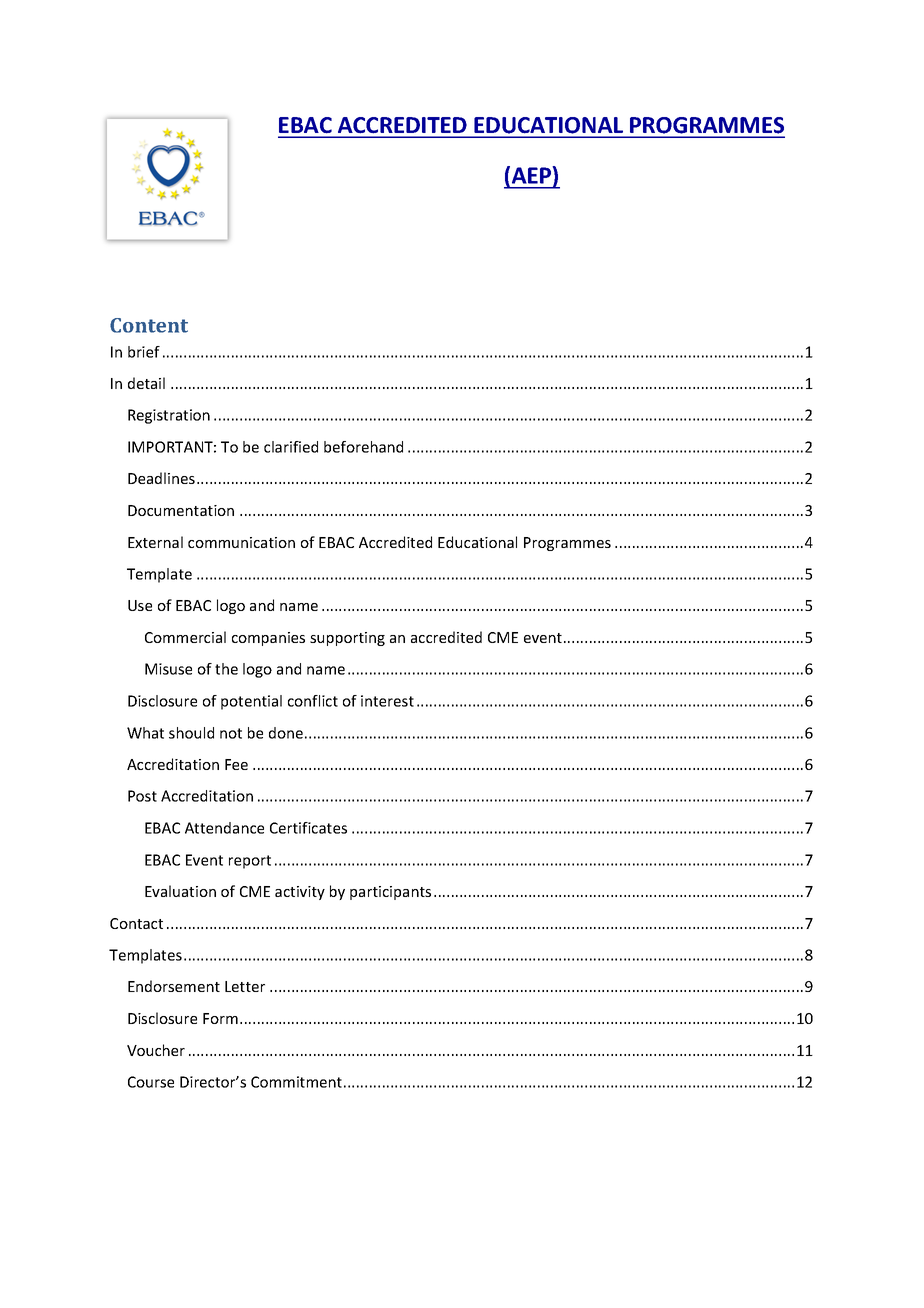 The height and width of the screenshot is (1308, 924). What do you see at coordinates (224, 828) in the screenshot?
I see `Attendance` at bounding box center [224, 828].
